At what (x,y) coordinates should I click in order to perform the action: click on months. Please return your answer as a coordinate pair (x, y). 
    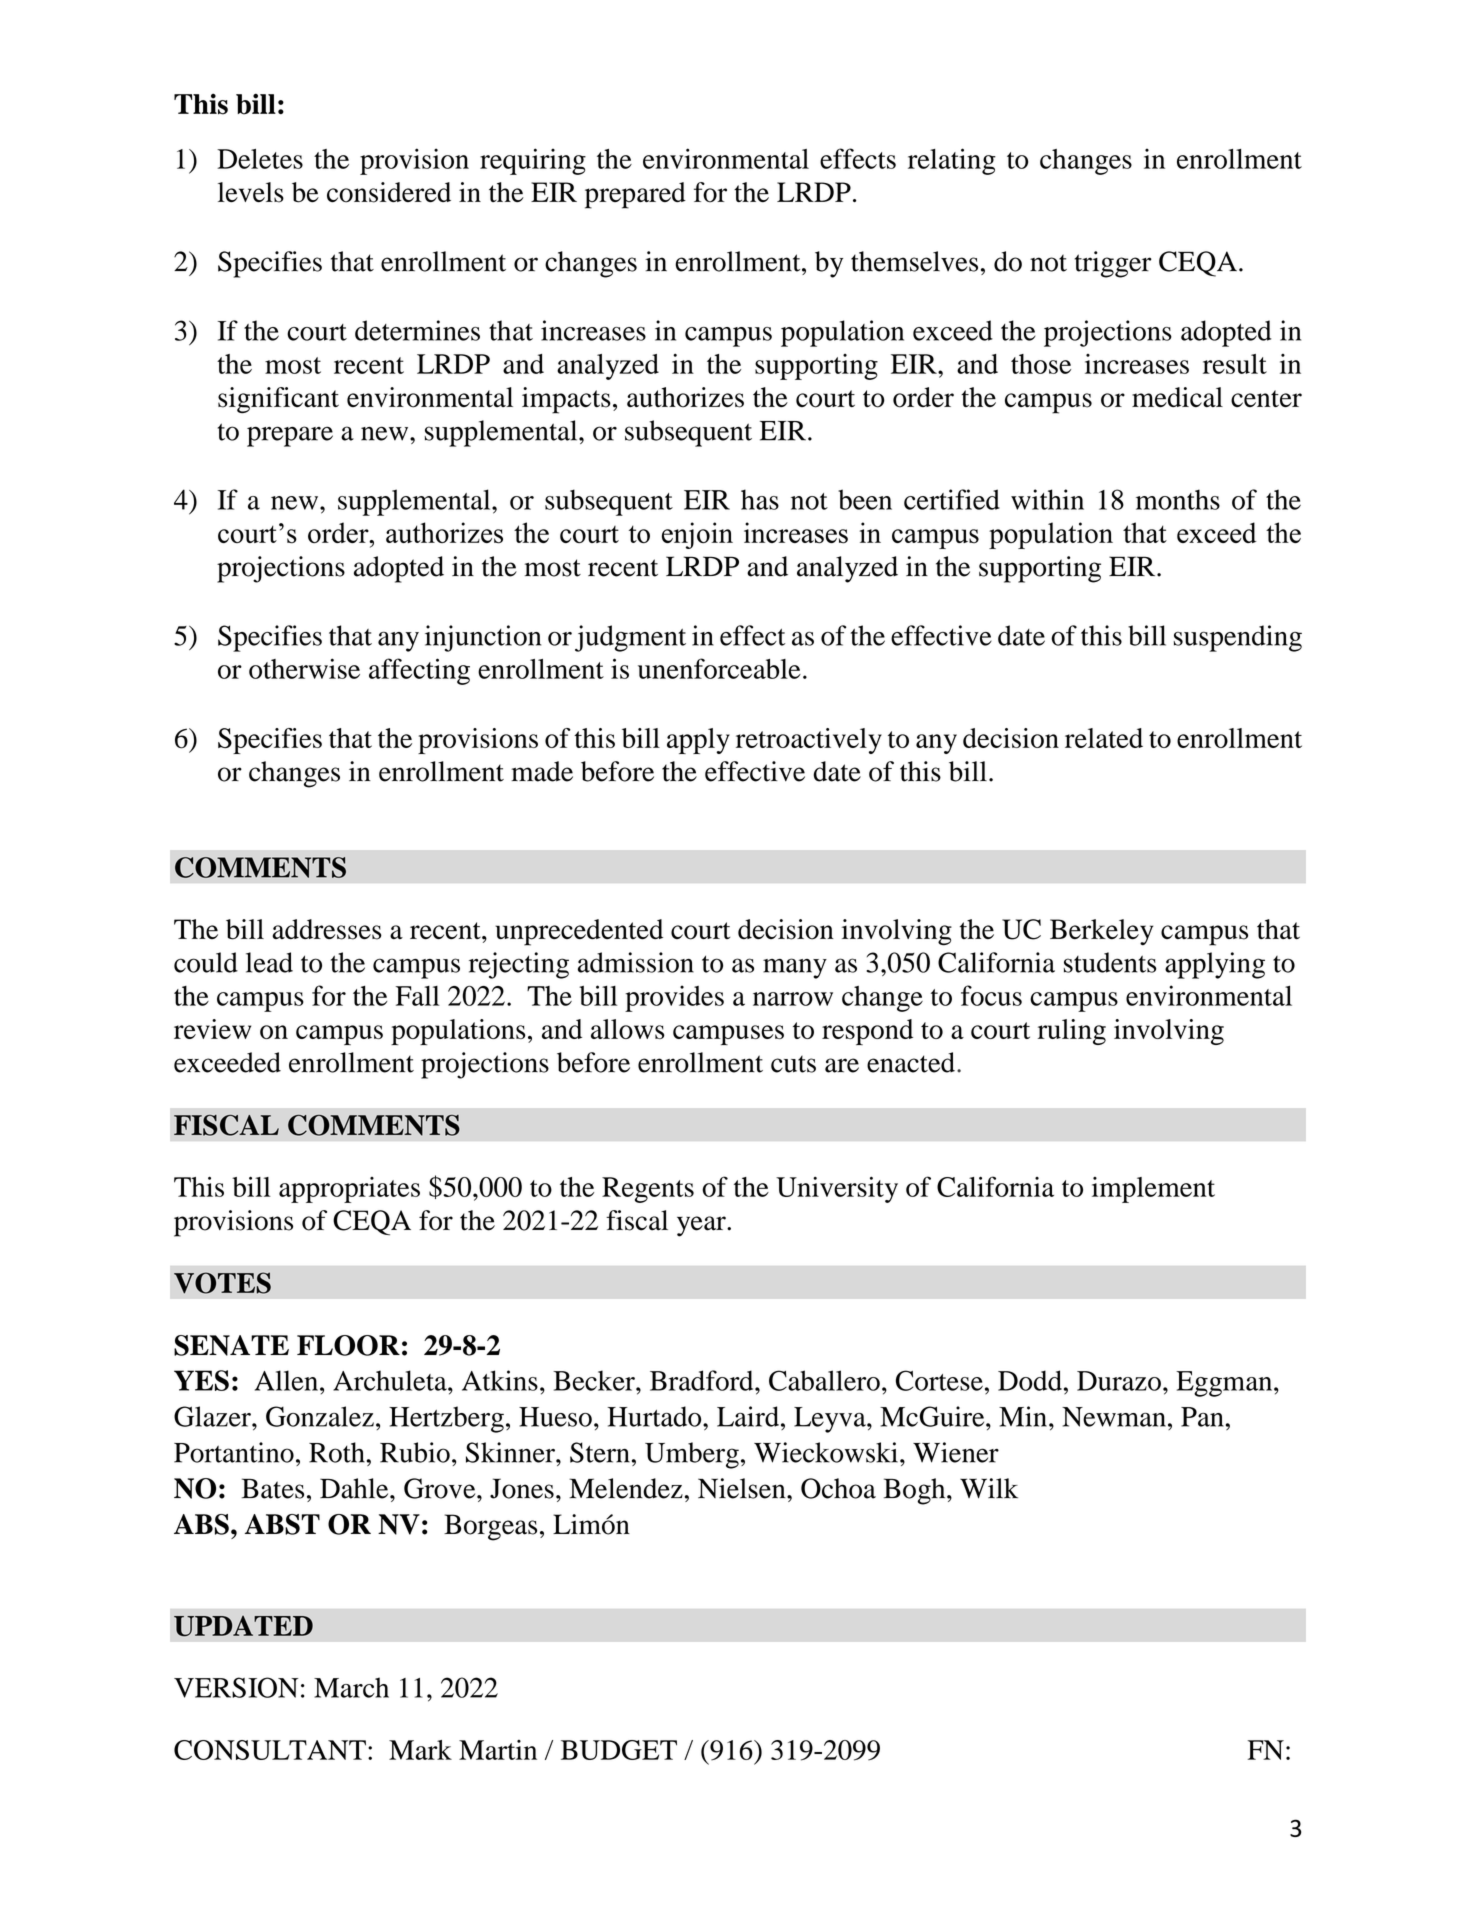
    Looking at the image, I should click on (1178, 499).
